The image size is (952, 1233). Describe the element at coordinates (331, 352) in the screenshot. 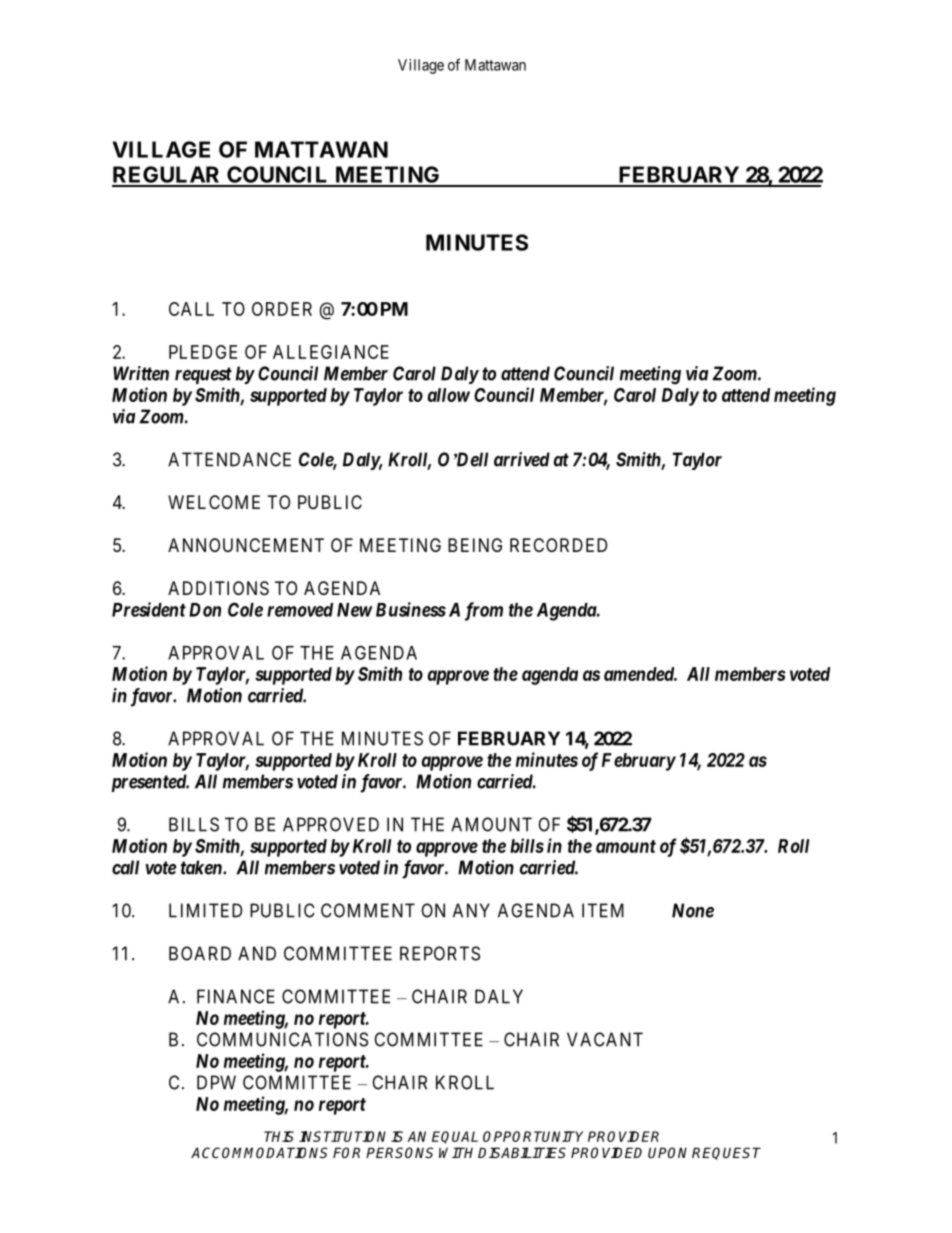

I see `ALLEGIANCE` at that location.
